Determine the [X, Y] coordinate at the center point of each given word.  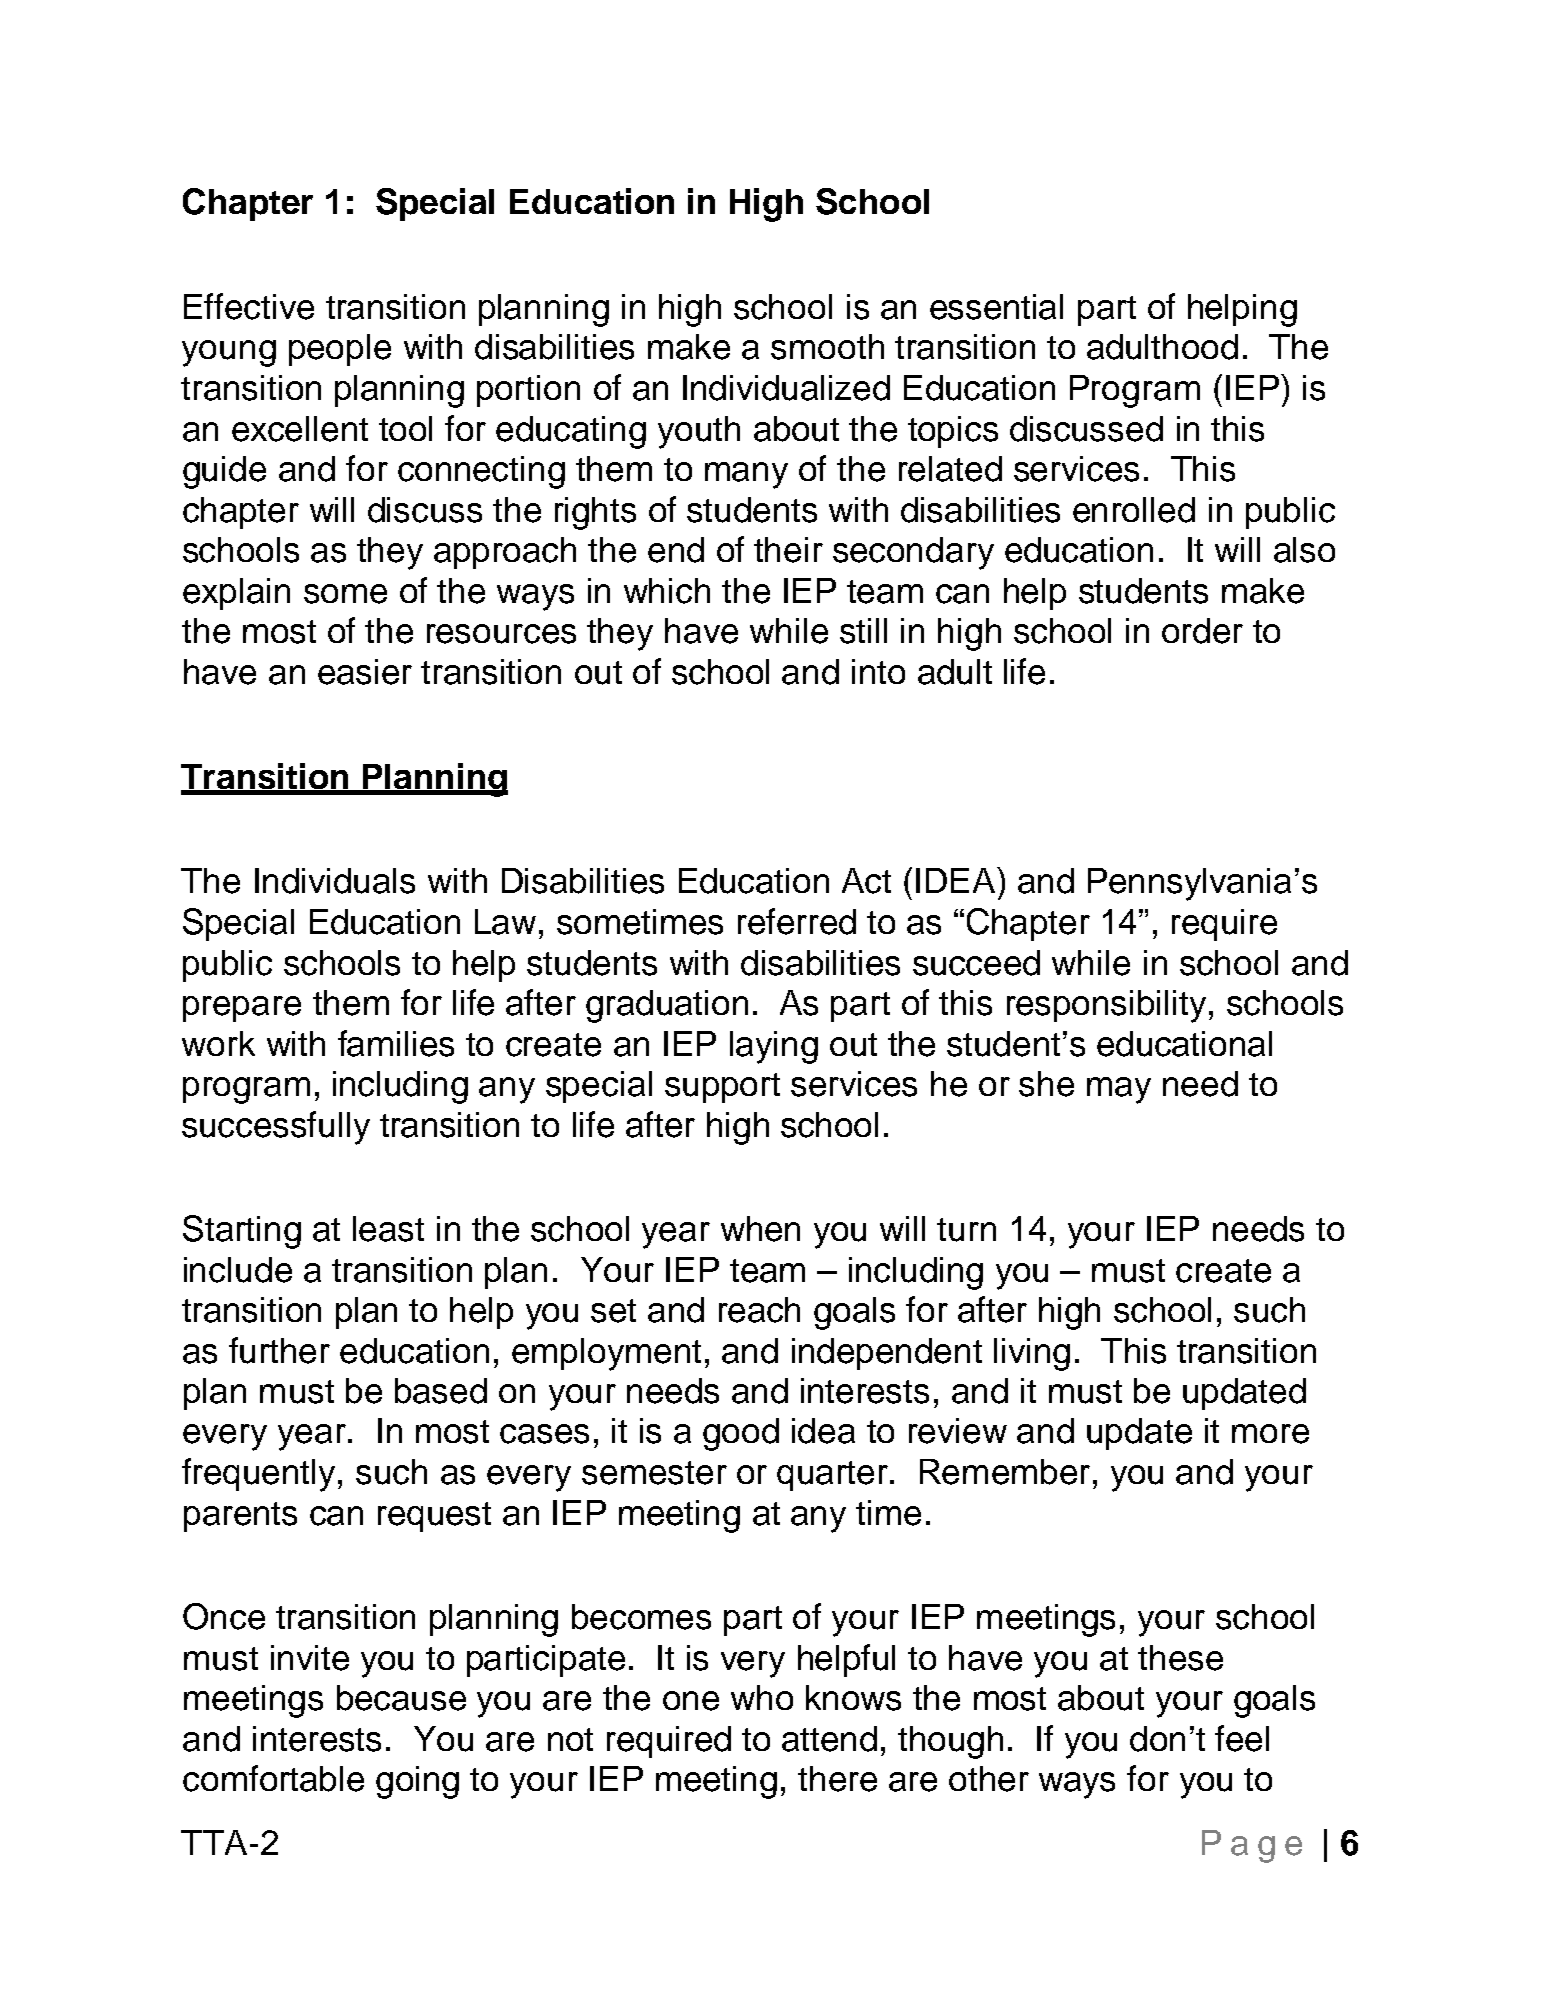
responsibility [1106, 1006]
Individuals [335, 881]
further [279, 1350]
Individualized [786, 388]
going [417, 1782]
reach [759, 1310]
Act [866, 881]
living [1032, 1354]
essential [996, 307]
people [340, 350]
